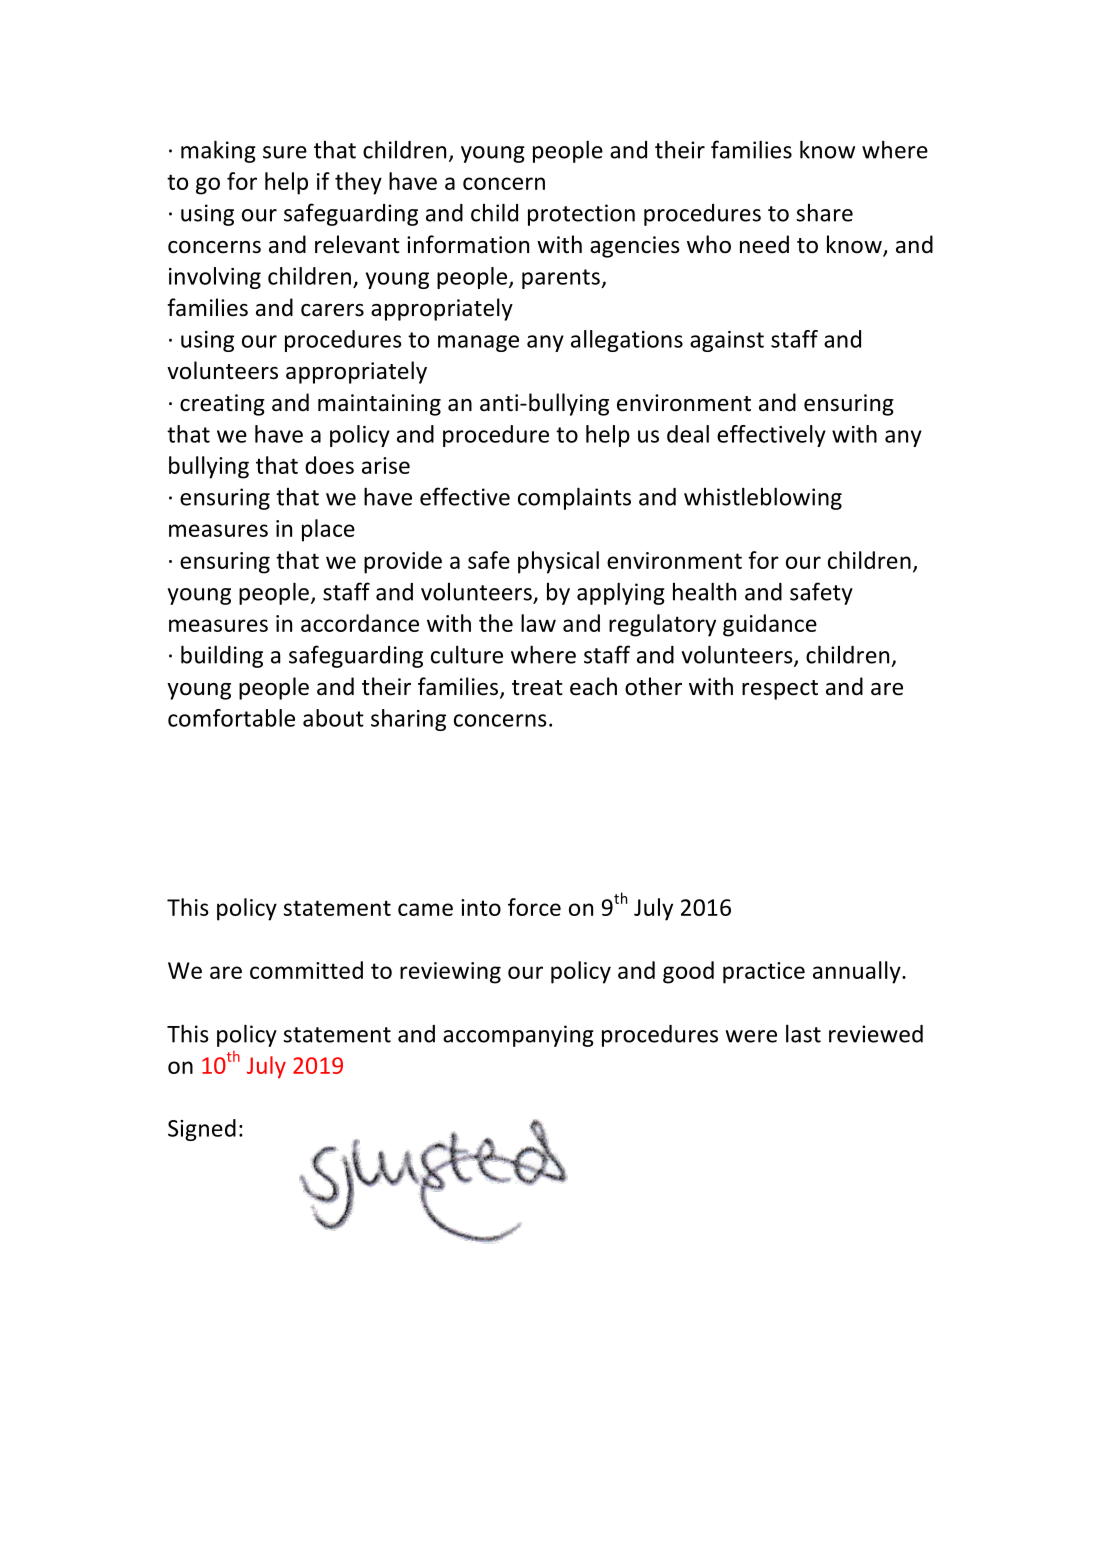  What do you see at coordinates (537, 688) in the page?
I see `treat` at bounding box center [537, 688].
